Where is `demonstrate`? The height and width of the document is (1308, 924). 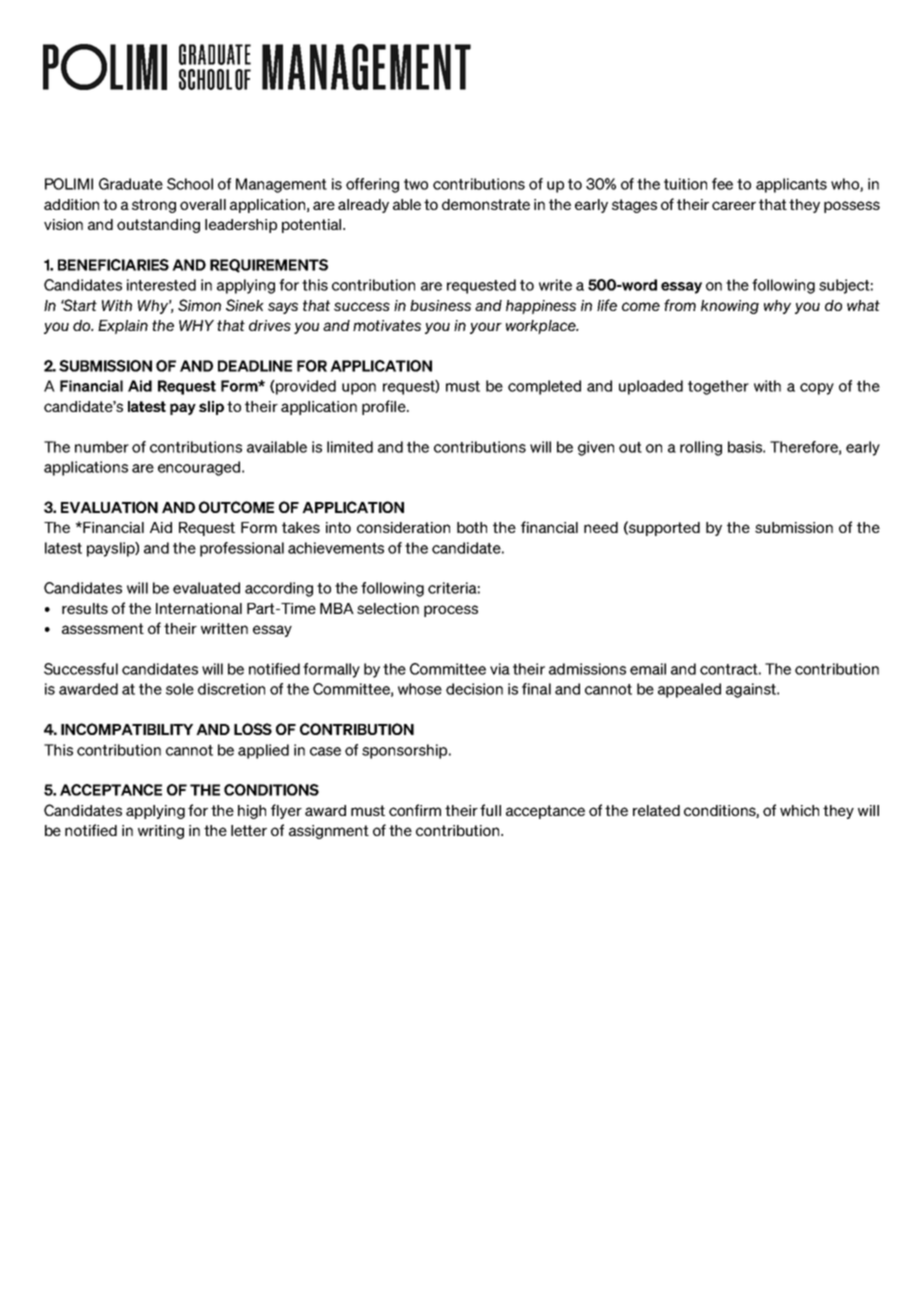 demonstrate is located at coordinates (486, 204).
